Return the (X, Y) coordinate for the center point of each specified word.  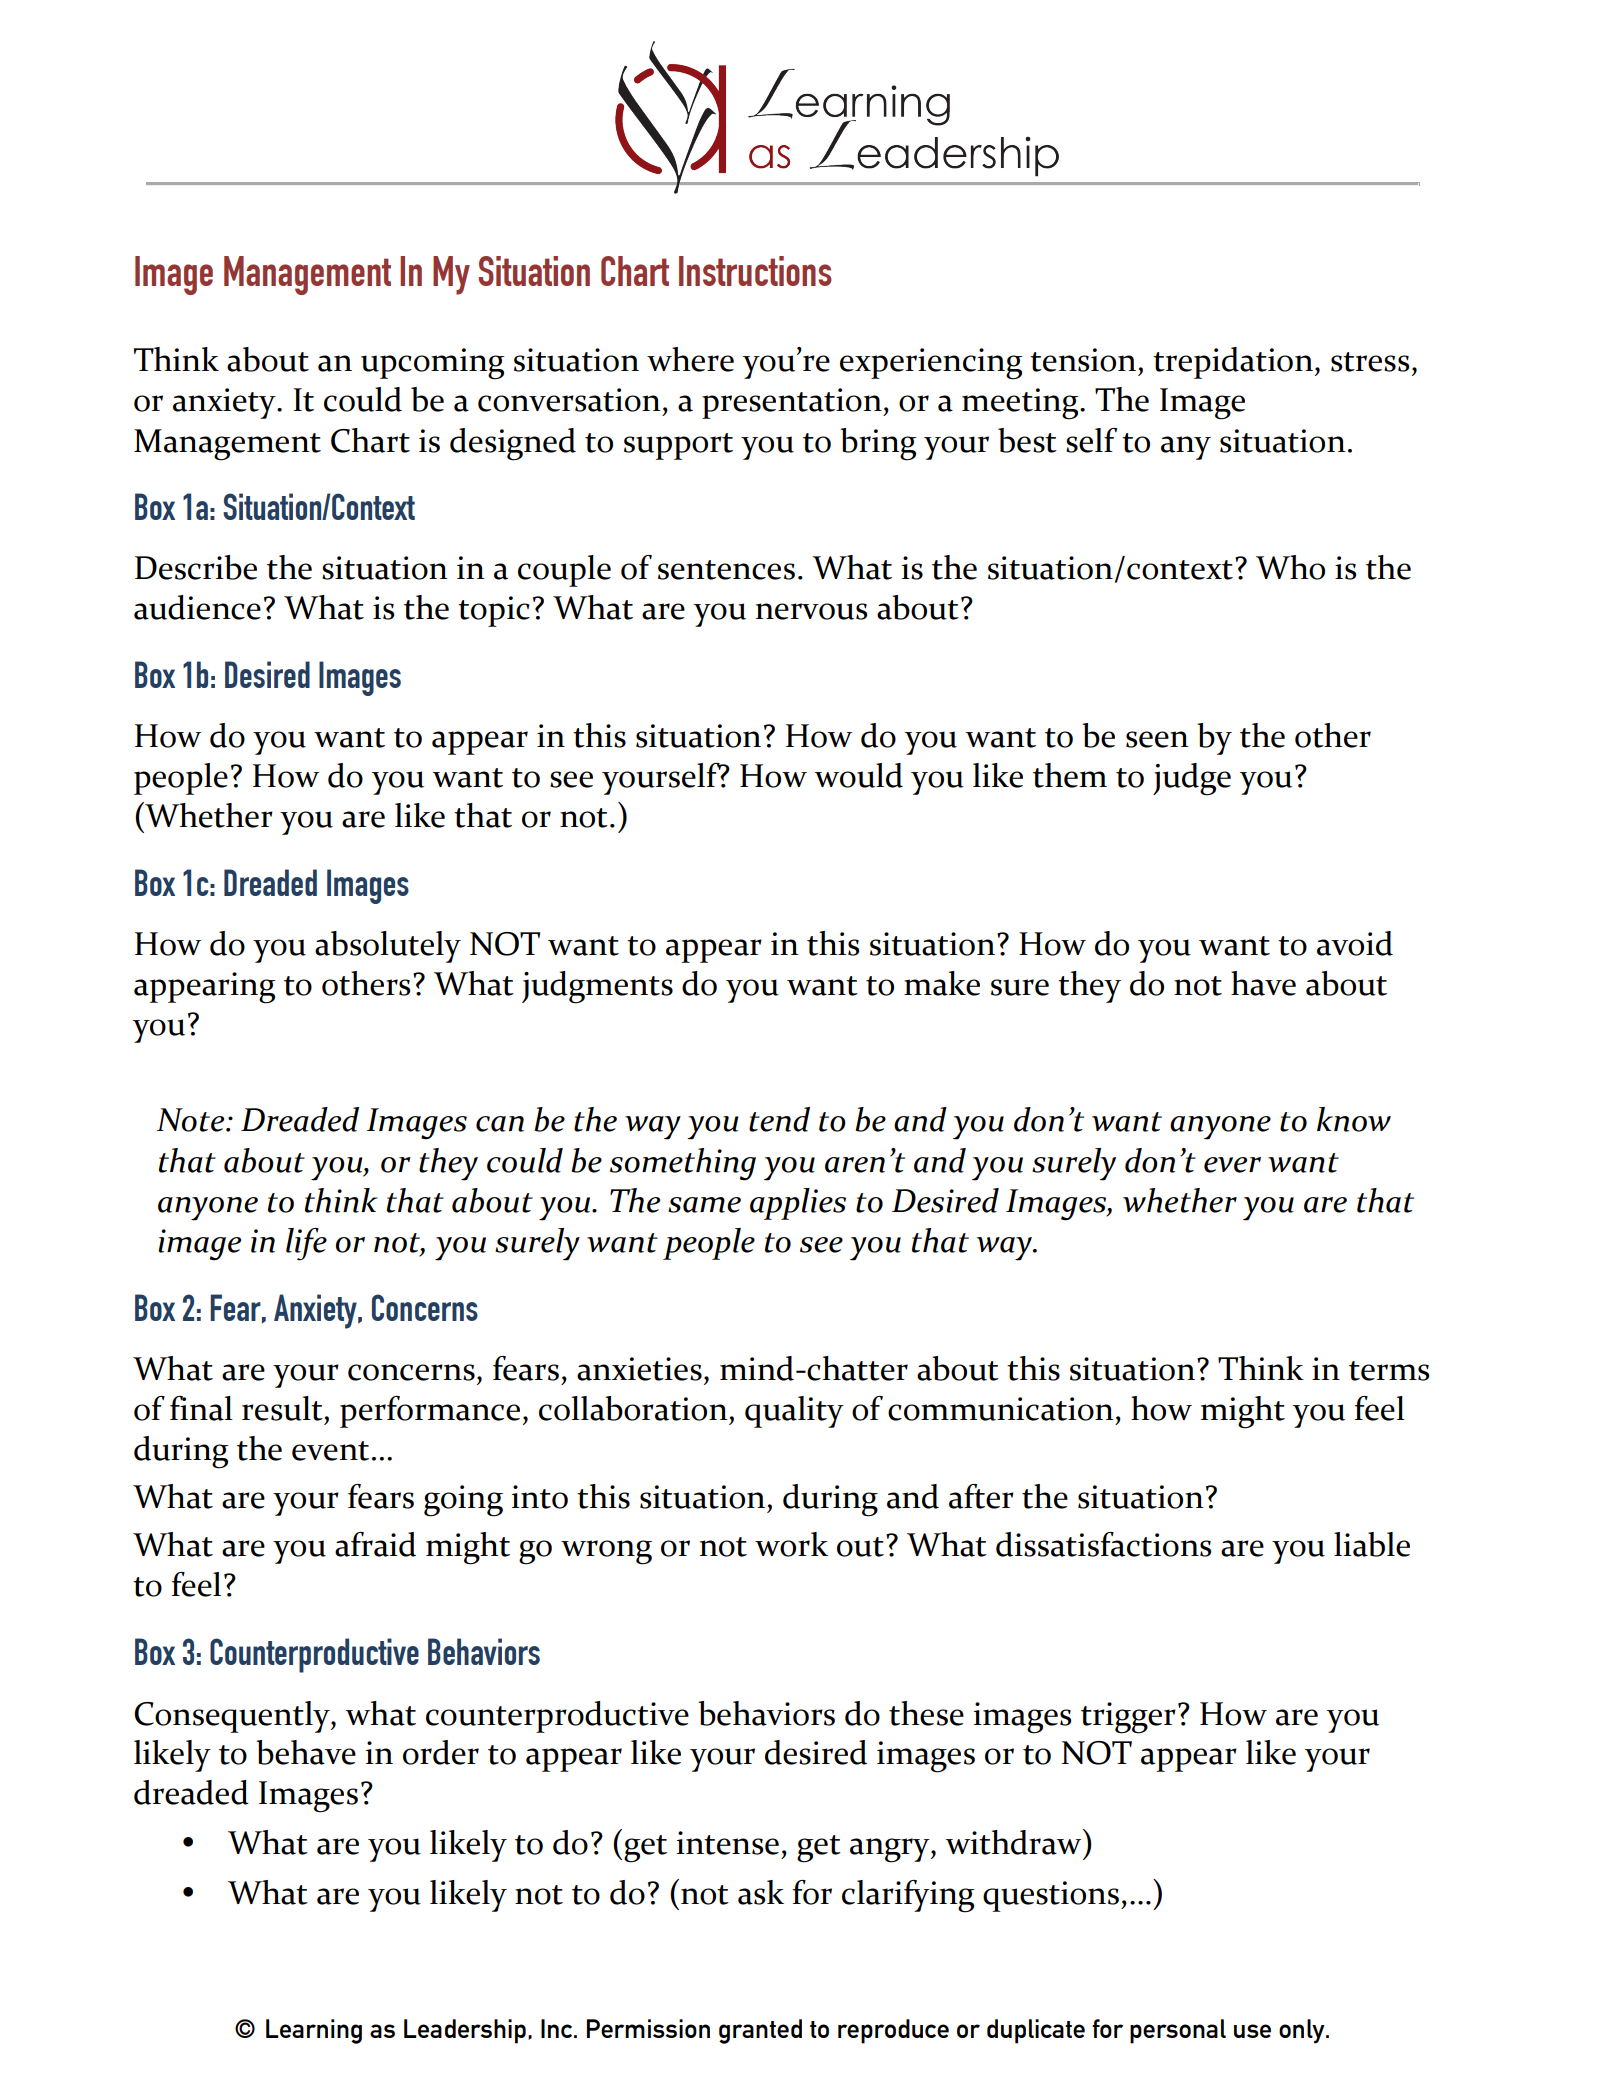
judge (1192, 779)
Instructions (755, 271)
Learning (314, 2031)
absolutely (388, 947)
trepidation (1233, 363)
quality (794, 1412)
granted (760, 2031)
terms (1389, 1371)
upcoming (433, 364)
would (859, 775)
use (1252, 2031)
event (330, 1451)
